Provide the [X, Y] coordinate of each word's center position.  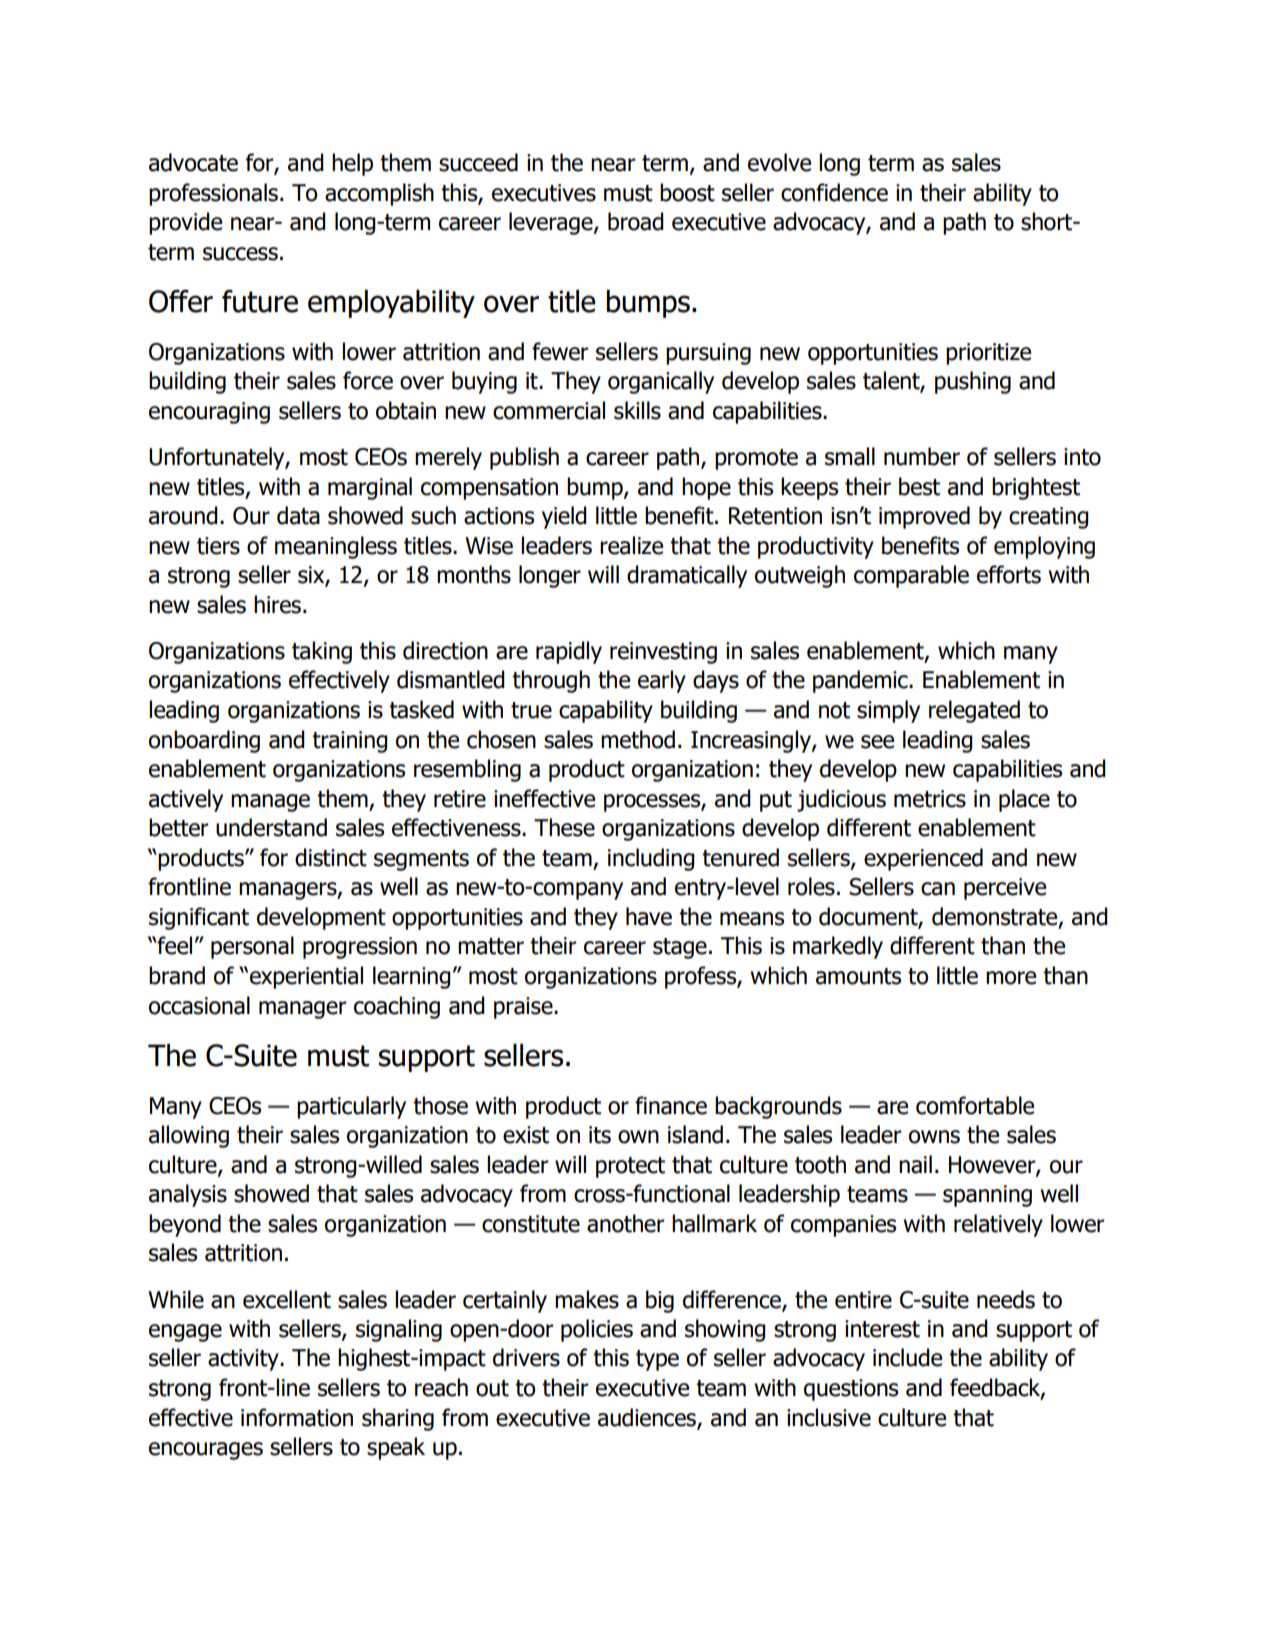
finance [671, 1105]
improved [924, 517]
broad [636, 221]
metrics [930, 799]
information [297, 1417]
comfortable [975, 1105]
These [564, 827]
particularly [351, 1107]
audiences [648, 1418]
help [352, 164]
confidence [834, 192]
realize [631, 545]
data [298, 515]
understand [271, 827]
